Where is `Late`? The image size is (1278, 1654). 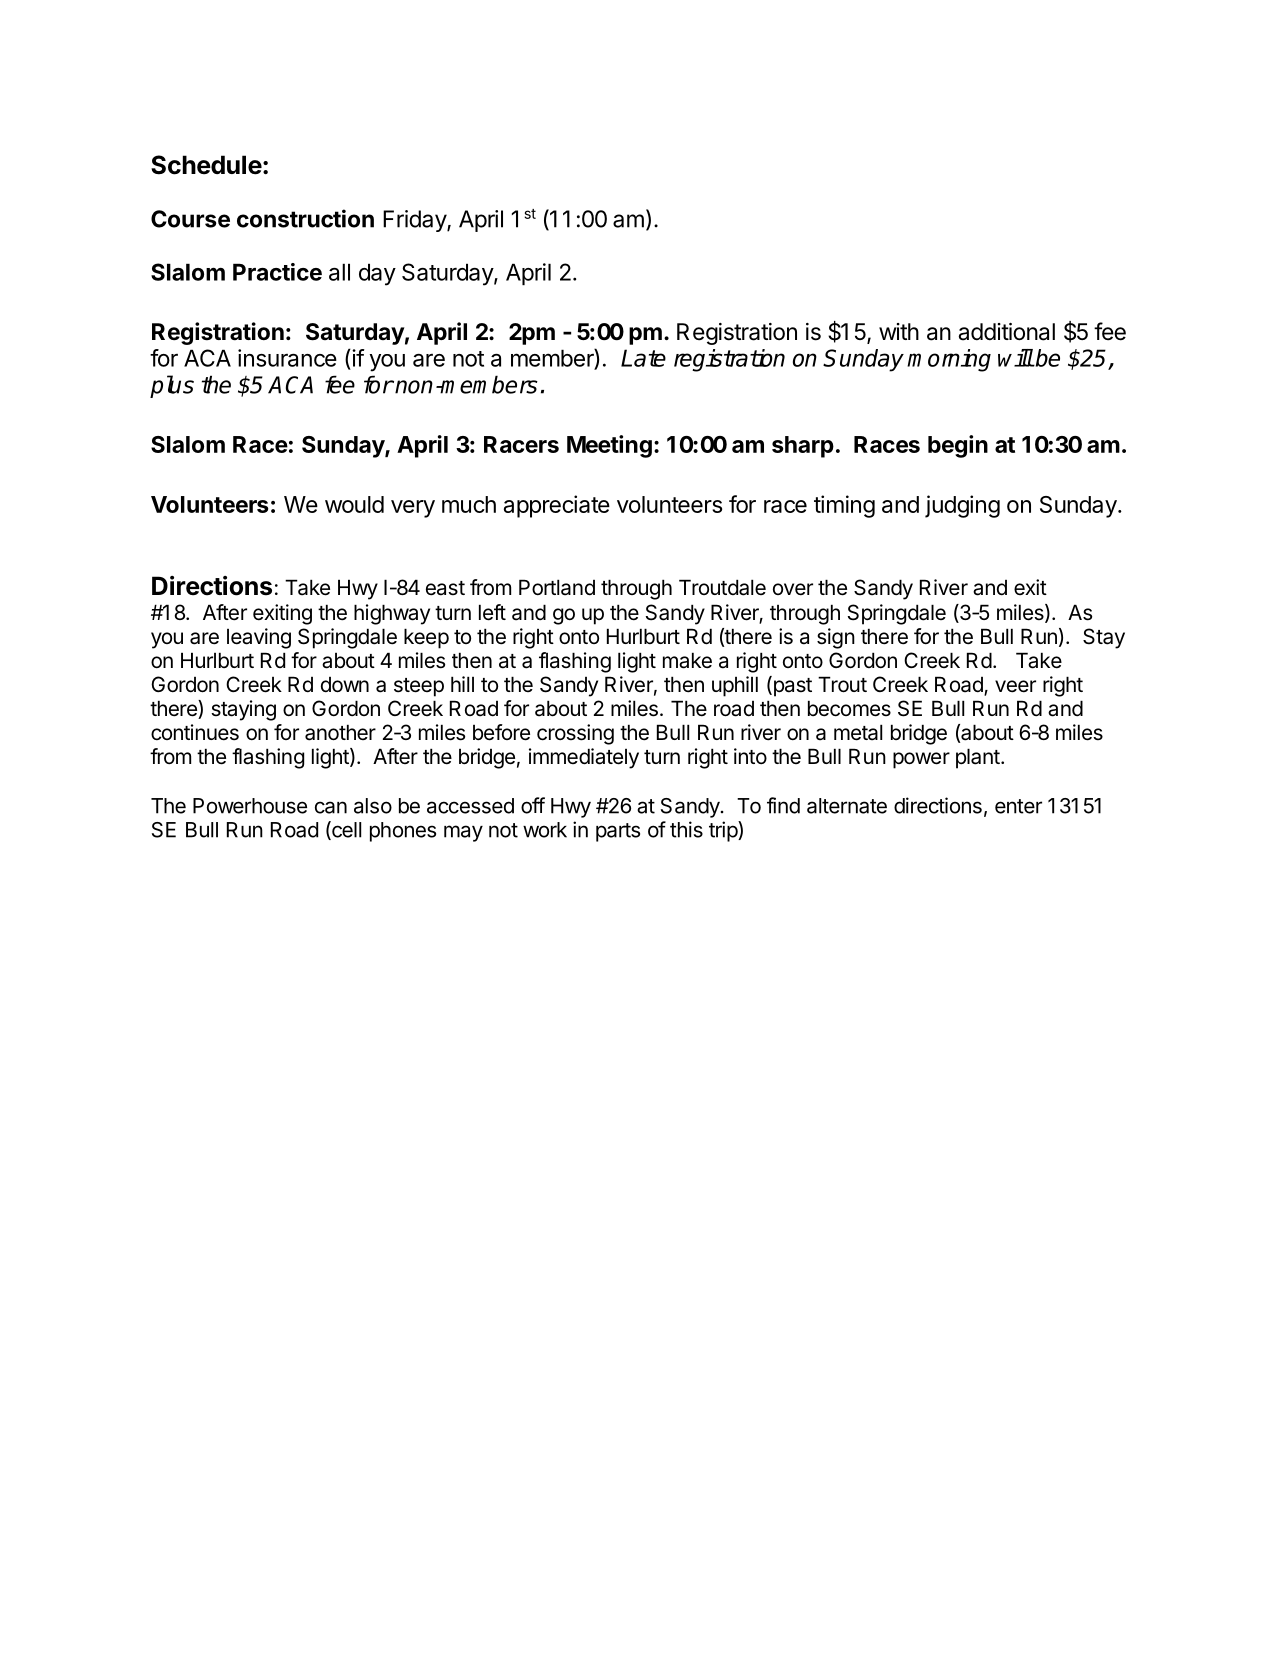 Late is located at coordinates (643, 358).
